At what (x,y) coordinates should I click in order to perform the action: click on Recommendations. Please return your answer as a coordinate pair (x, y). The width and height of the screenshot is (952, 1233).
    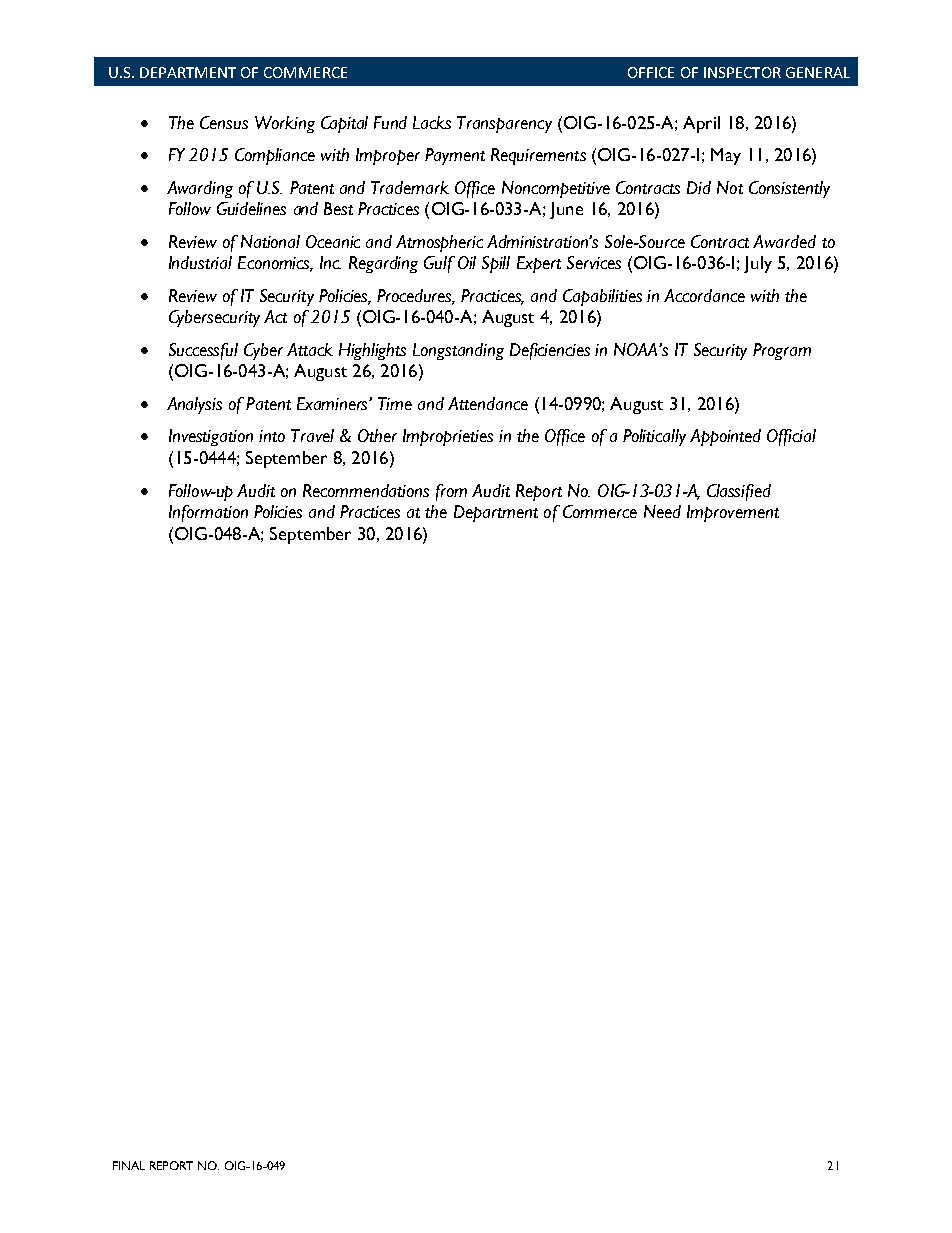
    Looking at the image, I should click on (366, 490).
